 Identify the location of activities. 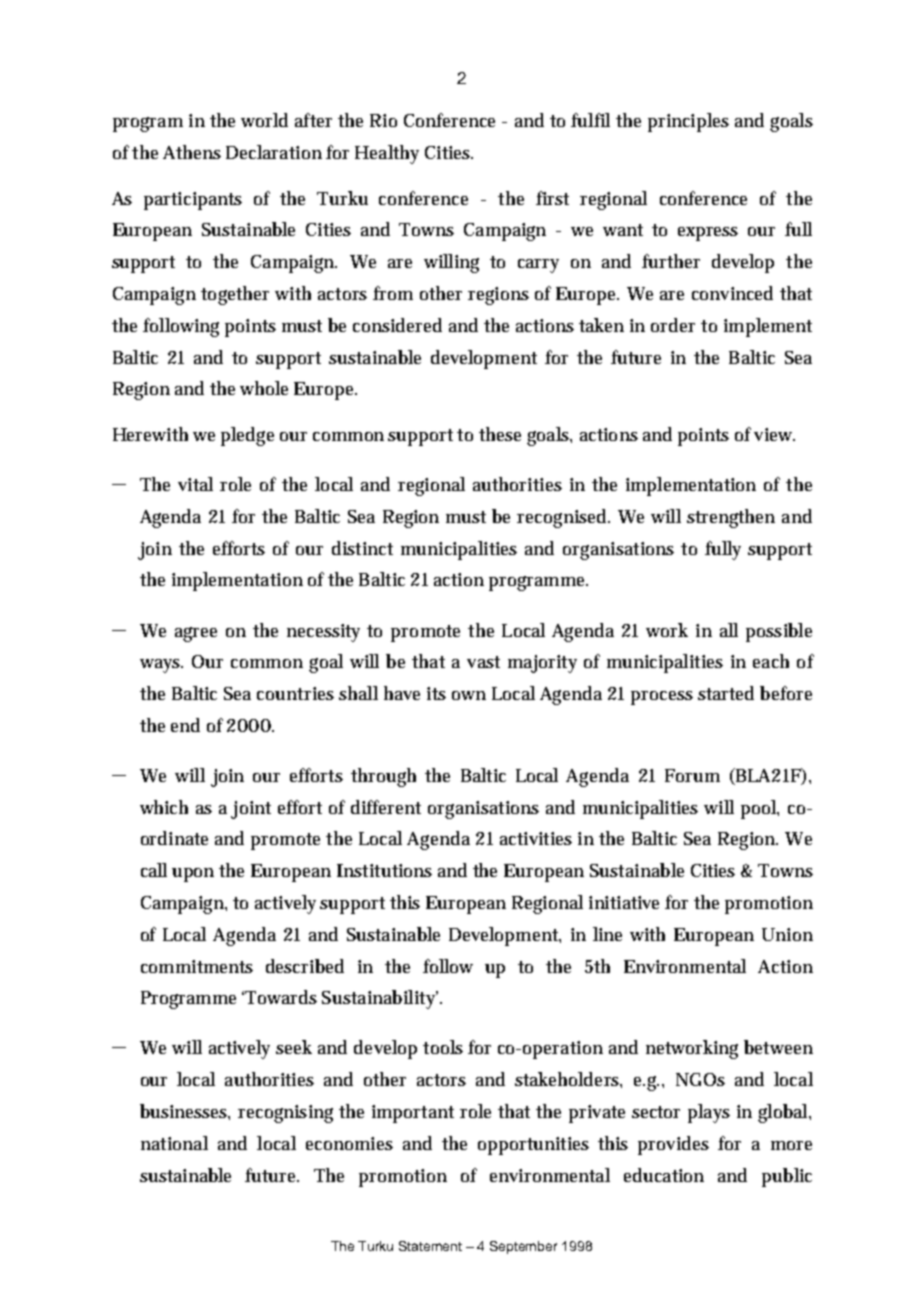
(536, 838).
